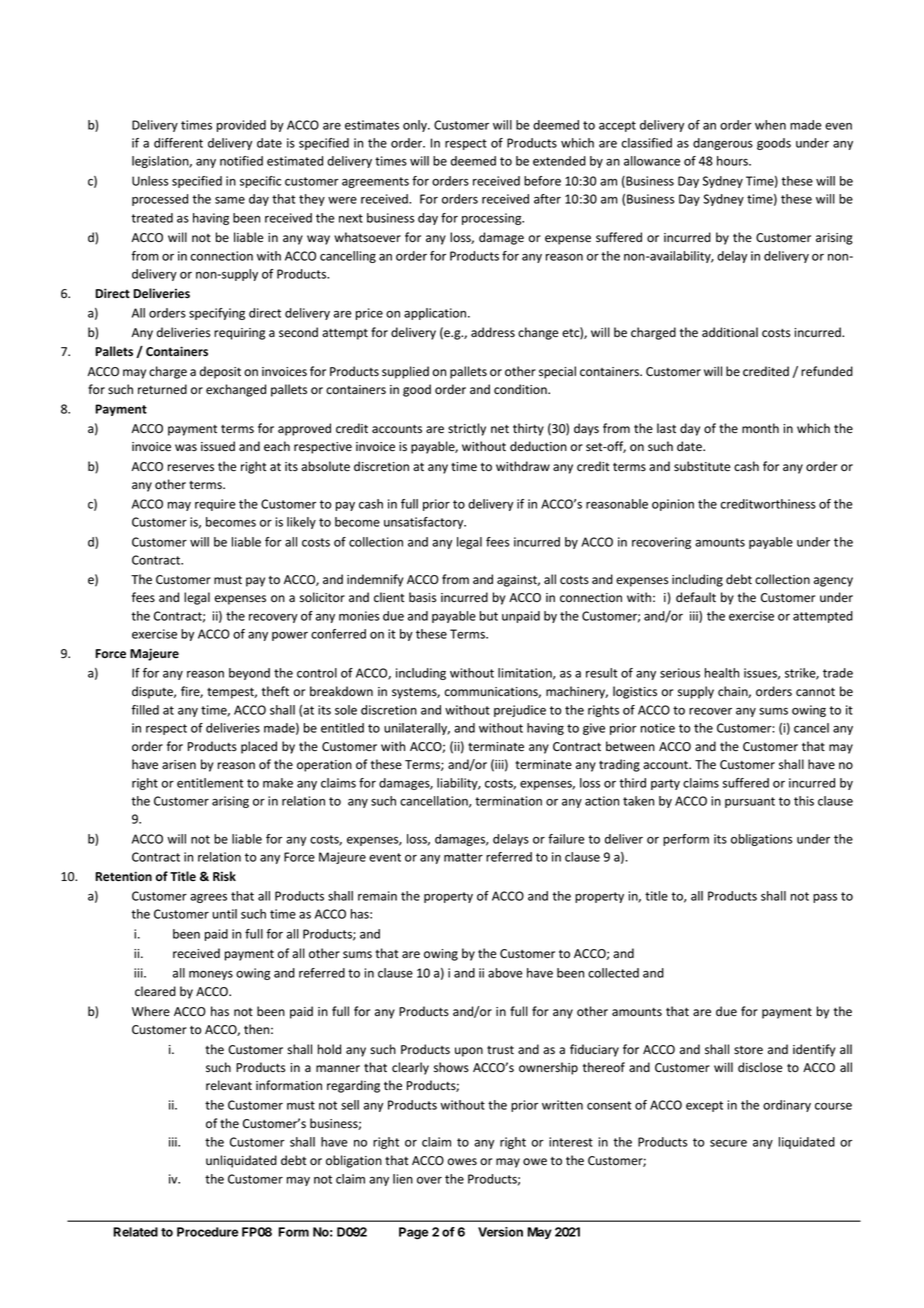 This screenshot has height=1308, width=924. I want to click on Procedure, so click(207, 1232).
